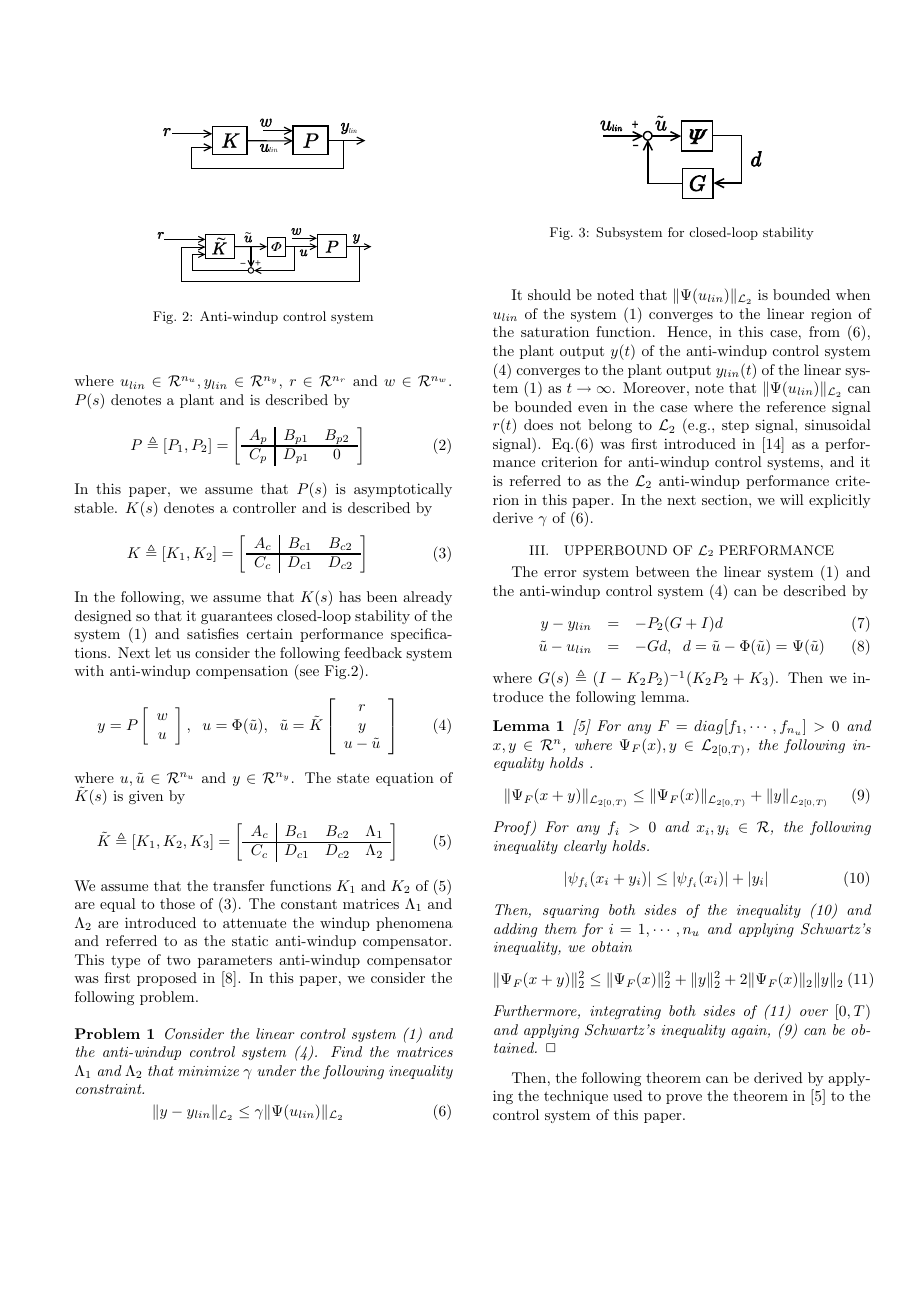  I want to click on between, so click(663, 571).
